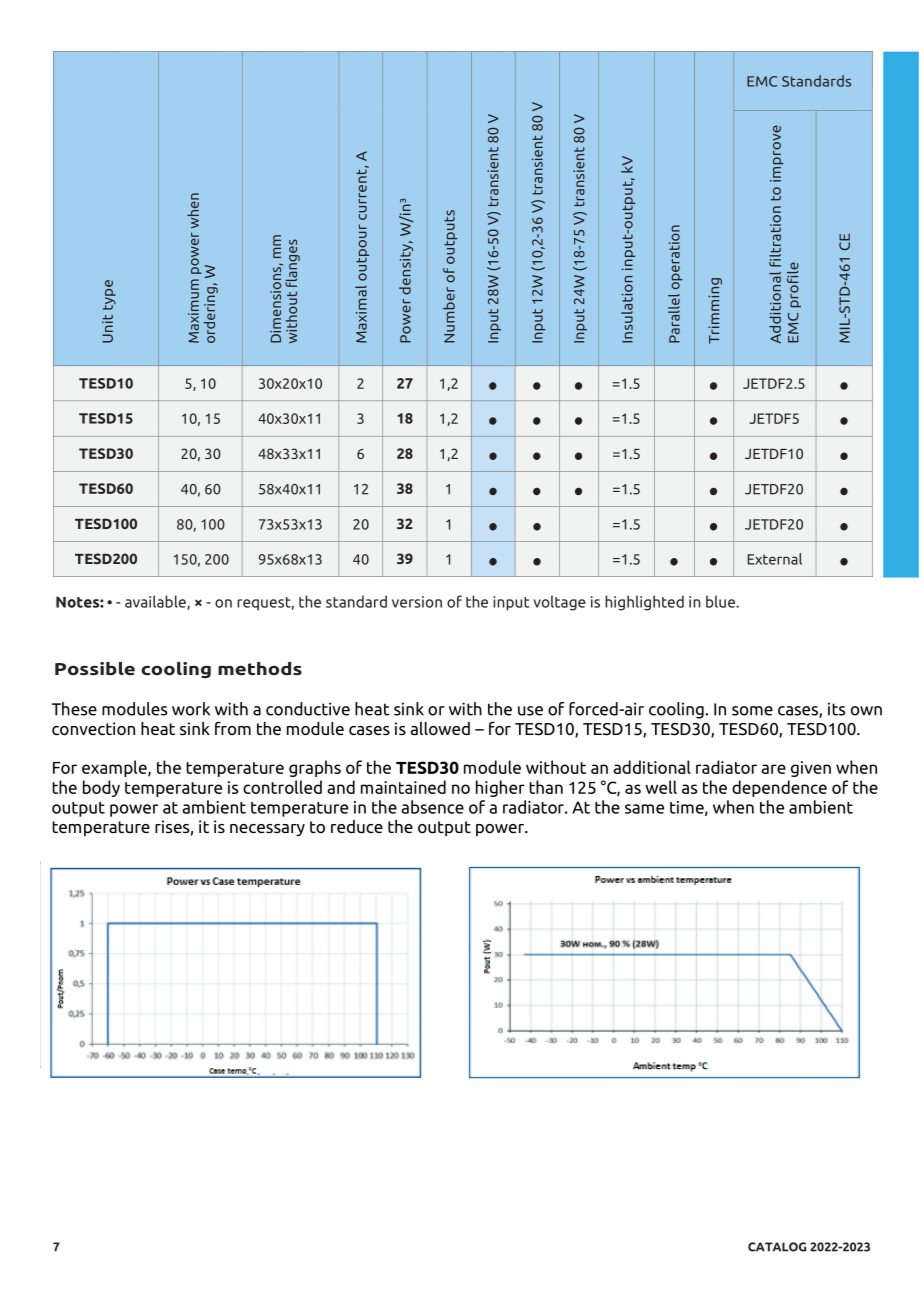 This screenshot has height=1307, width=924. I want to click on CATALOG, so click(777, 1247).
